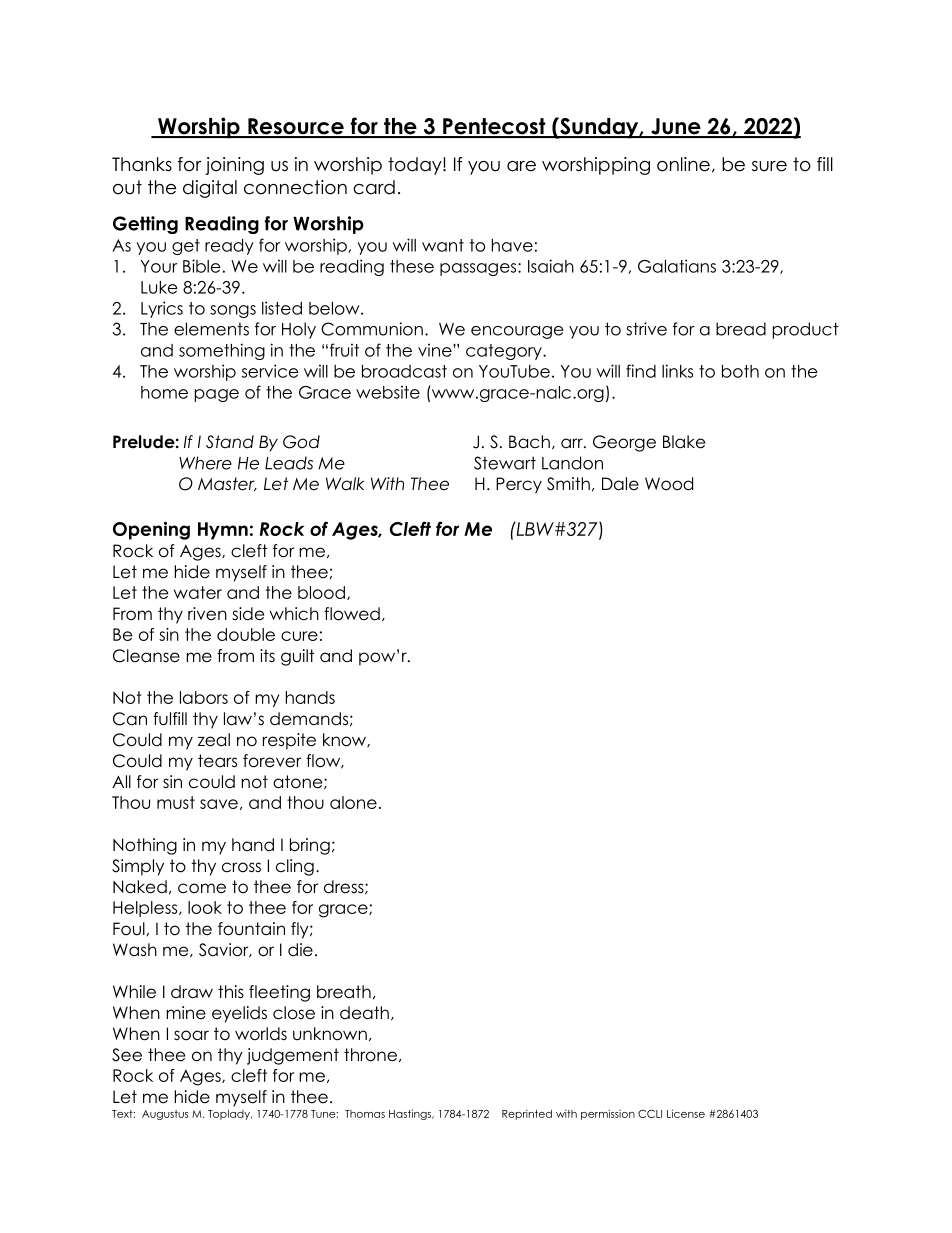 The image size is (952, 1233). Describe the element at coordinates (416, 166) in the page. I see `today` at that location.
